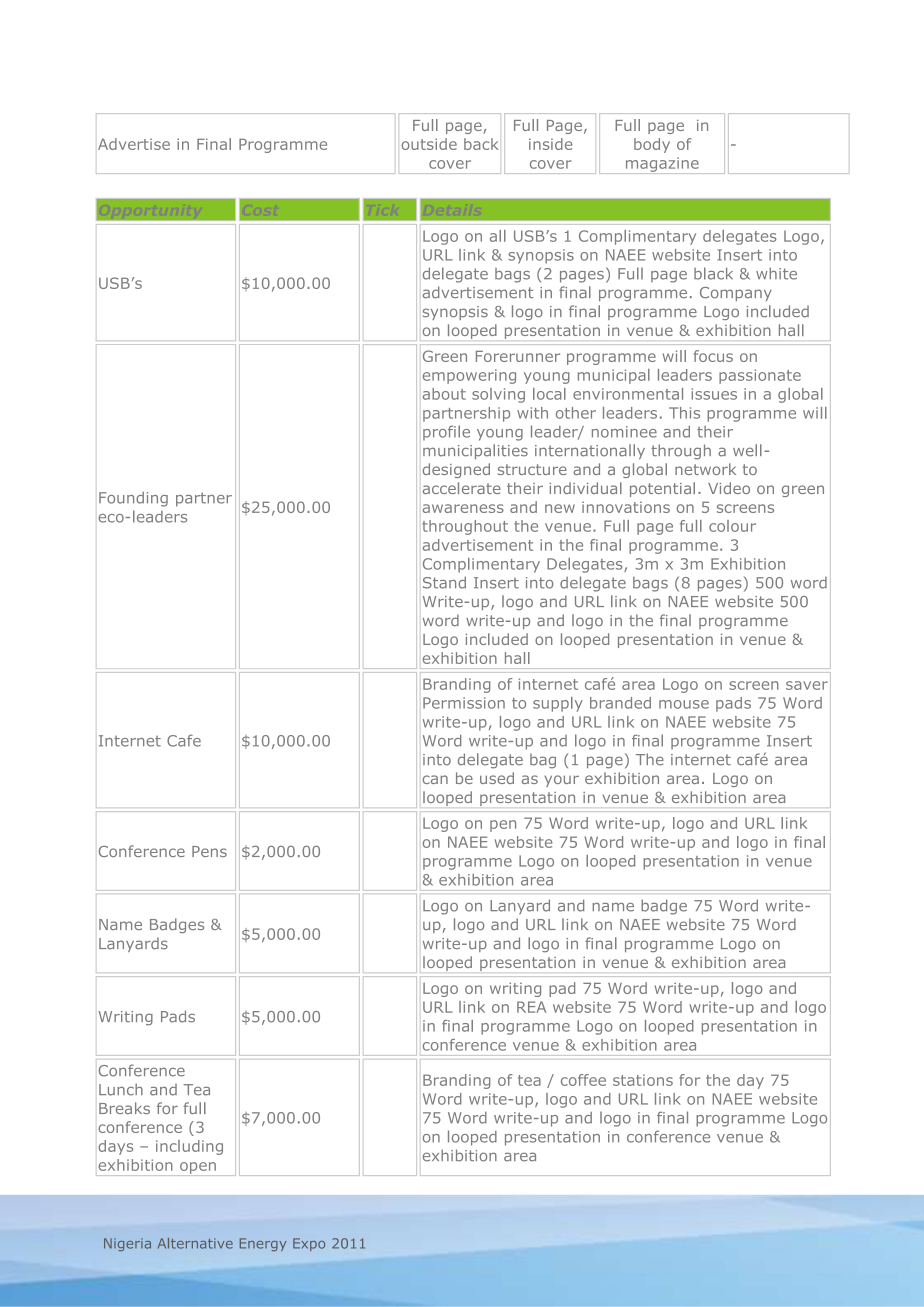  I want to click on Pens, so click(209, 851).
